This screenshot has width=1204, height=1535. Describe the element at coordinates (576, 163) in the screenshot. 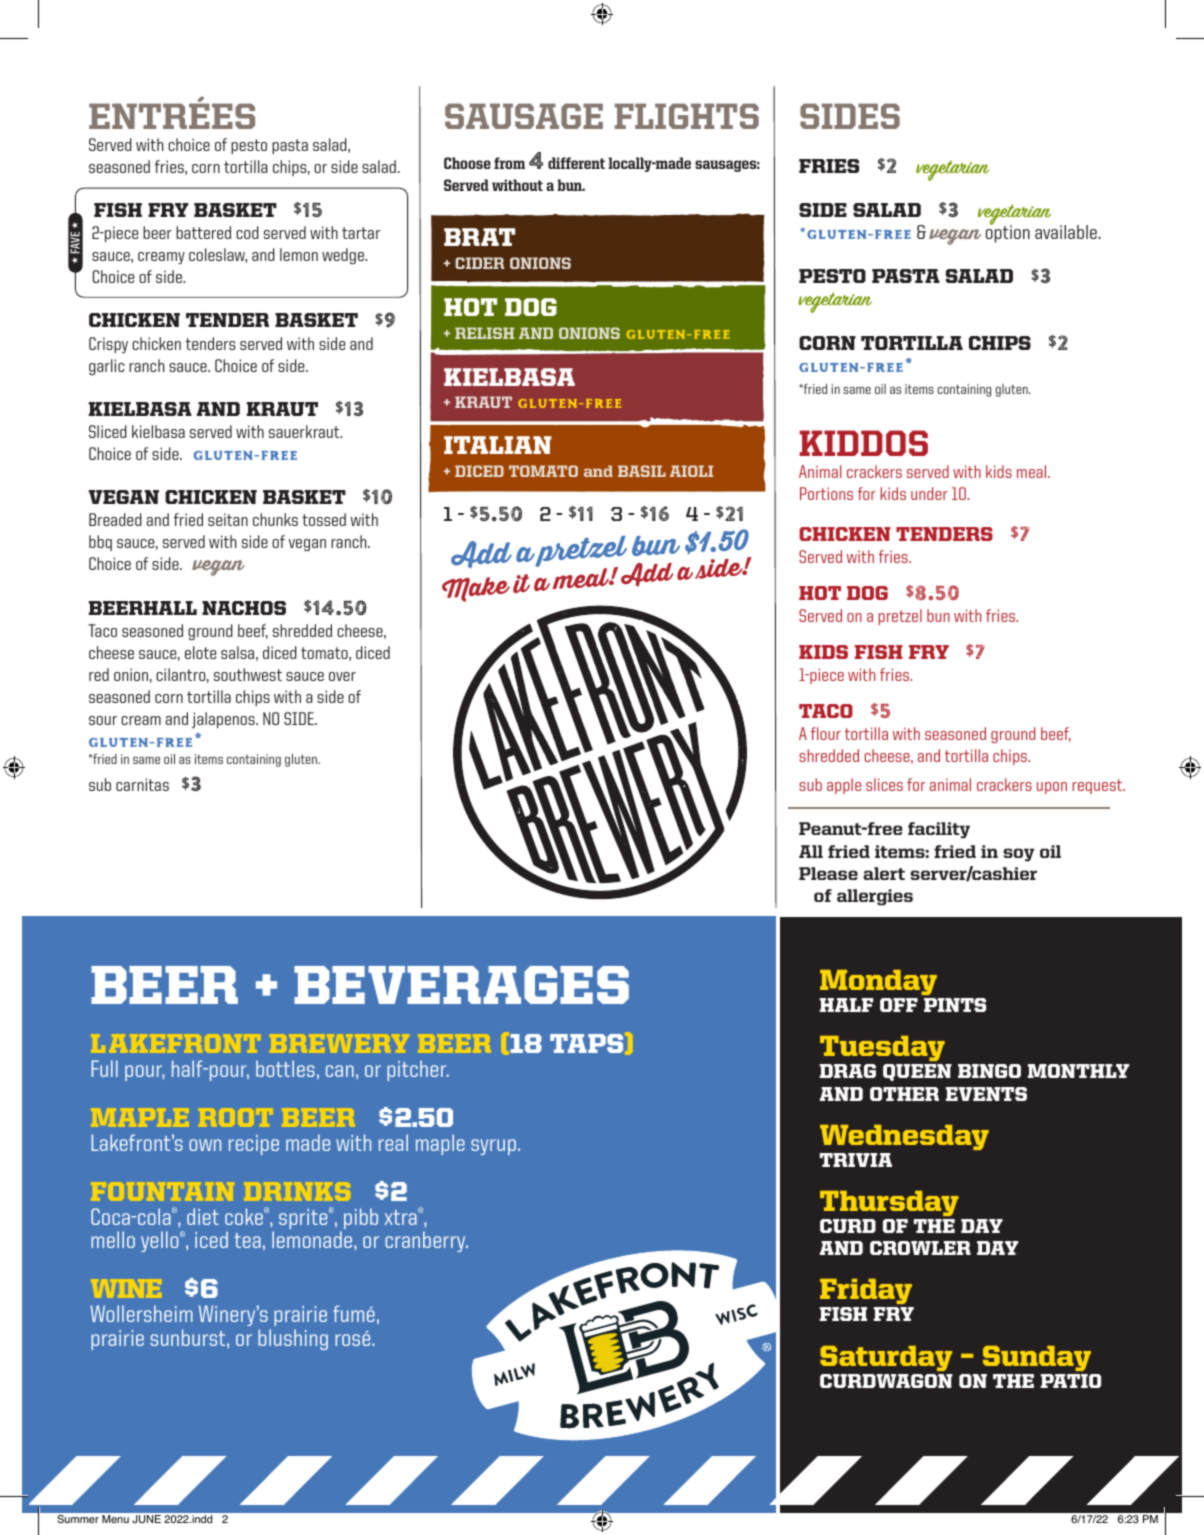

I see `different` at that location.
